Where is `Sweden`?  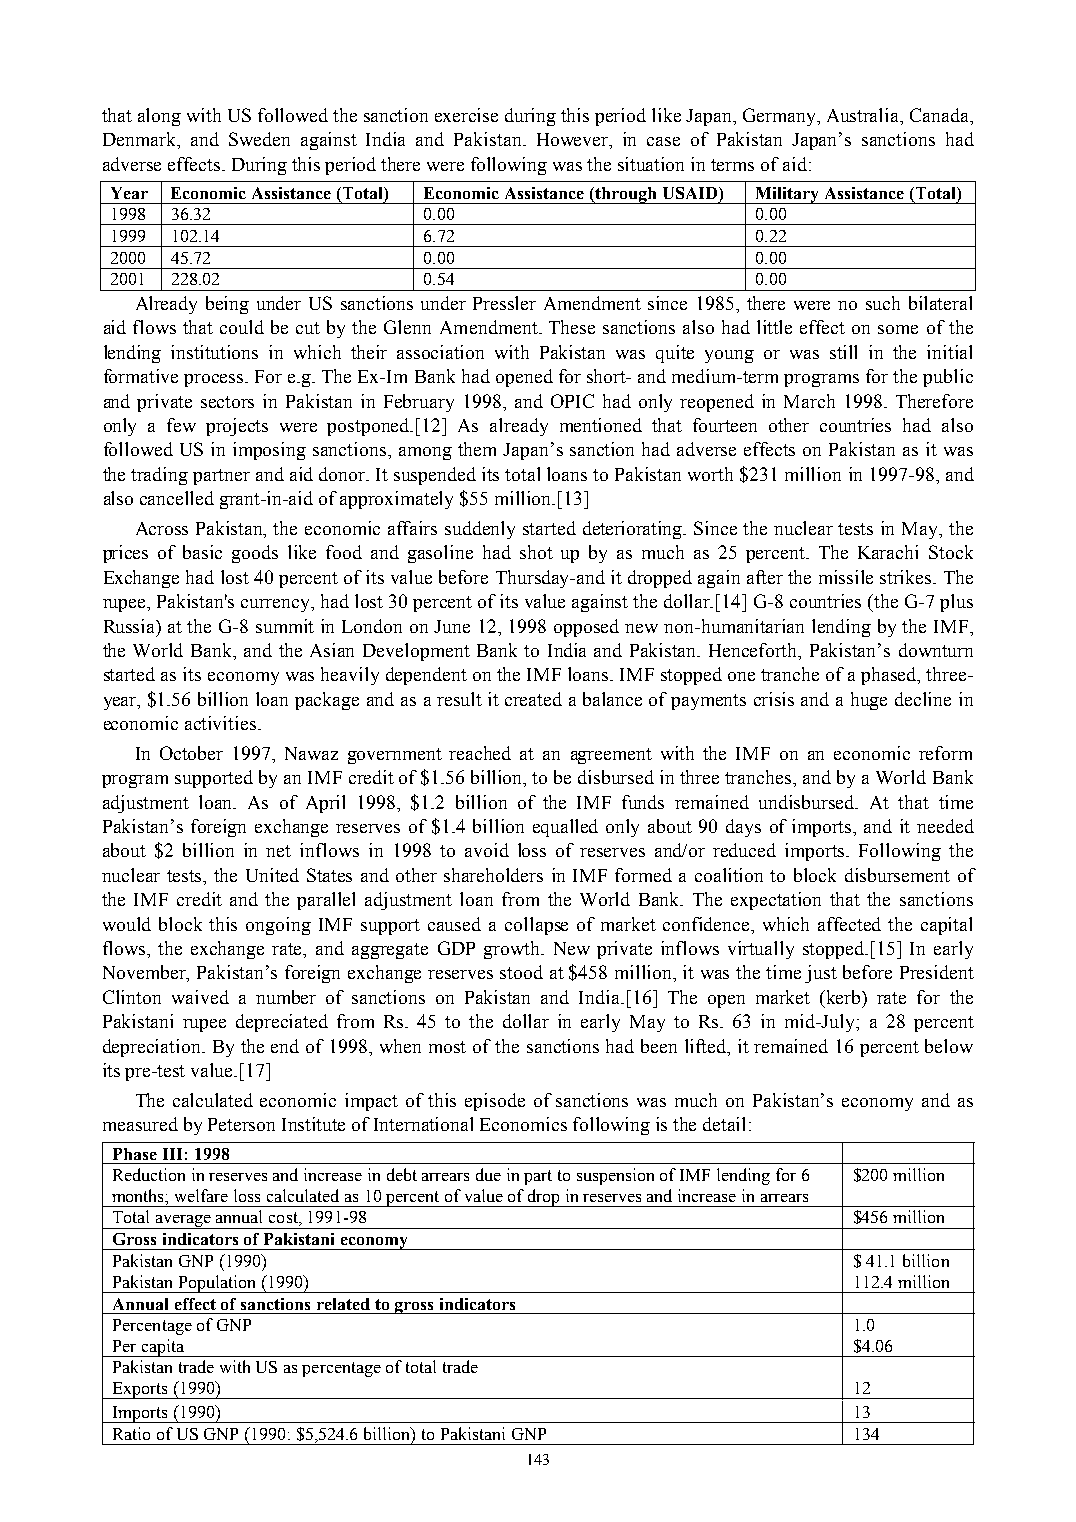 Sweden is located at coordinates (259, 139).
